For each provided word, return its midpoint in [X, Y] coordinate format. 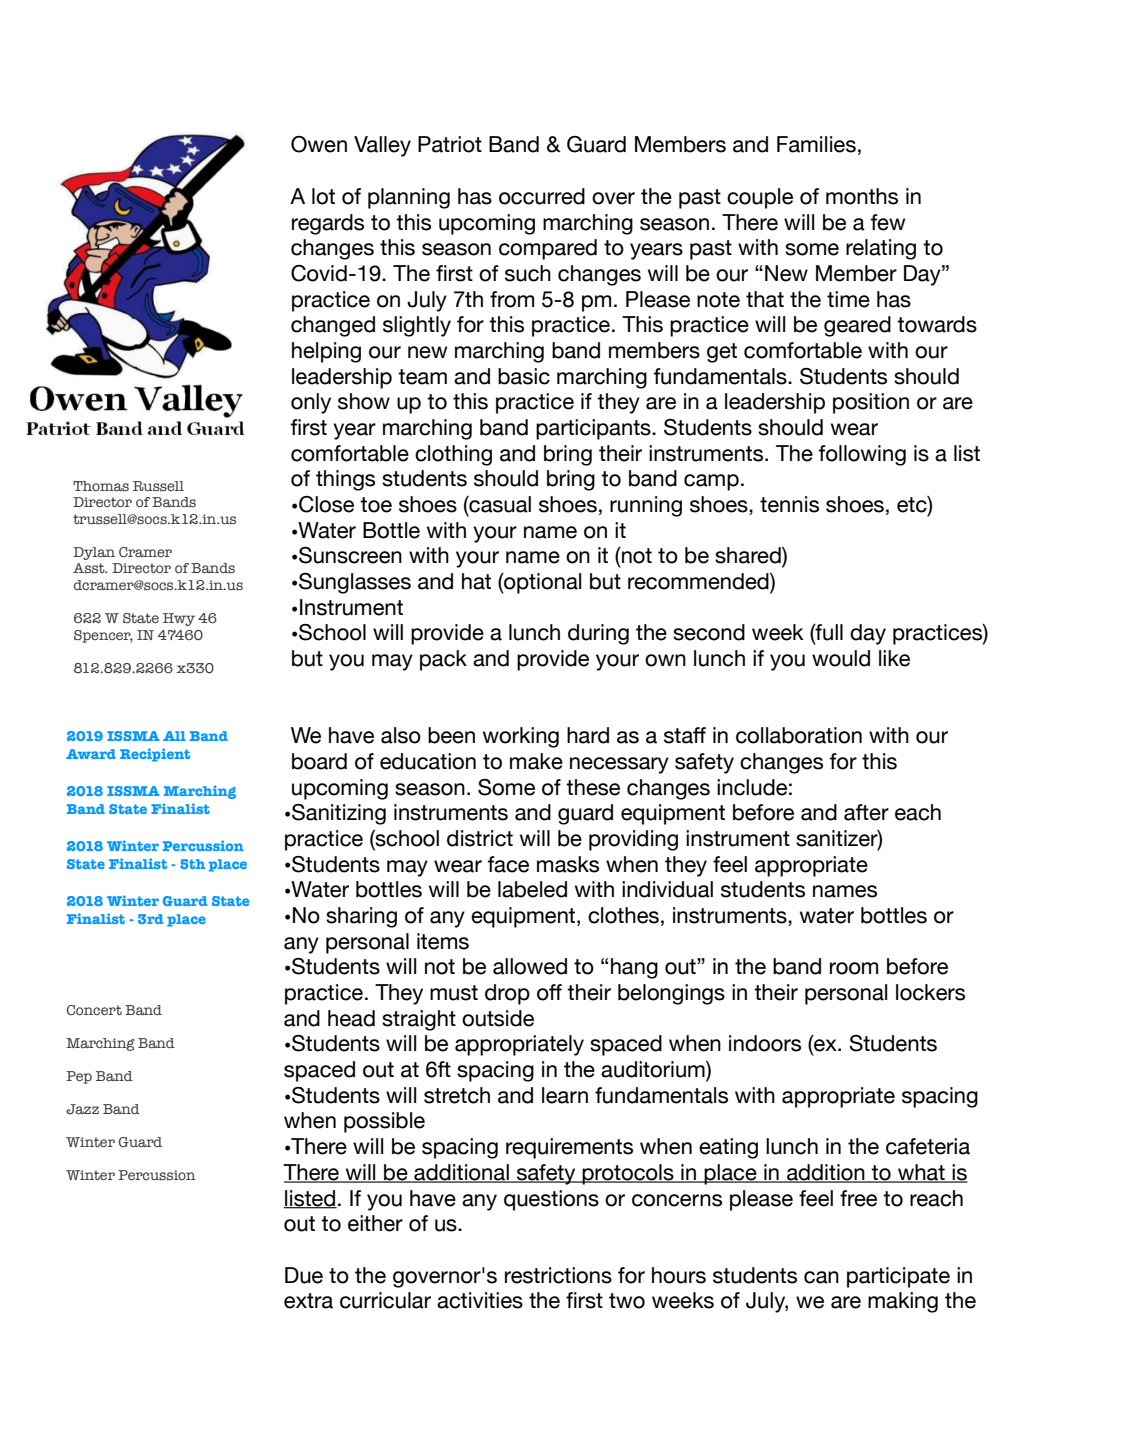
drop [507, 994]
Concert [94, 1010]
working [521, 737]
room [854, 968]
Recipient [155, 755]
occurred [542, 196]
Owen [319, 144]
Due [304, 1275]
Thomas [101, 486]
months [862, 196]
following [862, 455]
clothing [453, 455]
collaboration [799, 735]
